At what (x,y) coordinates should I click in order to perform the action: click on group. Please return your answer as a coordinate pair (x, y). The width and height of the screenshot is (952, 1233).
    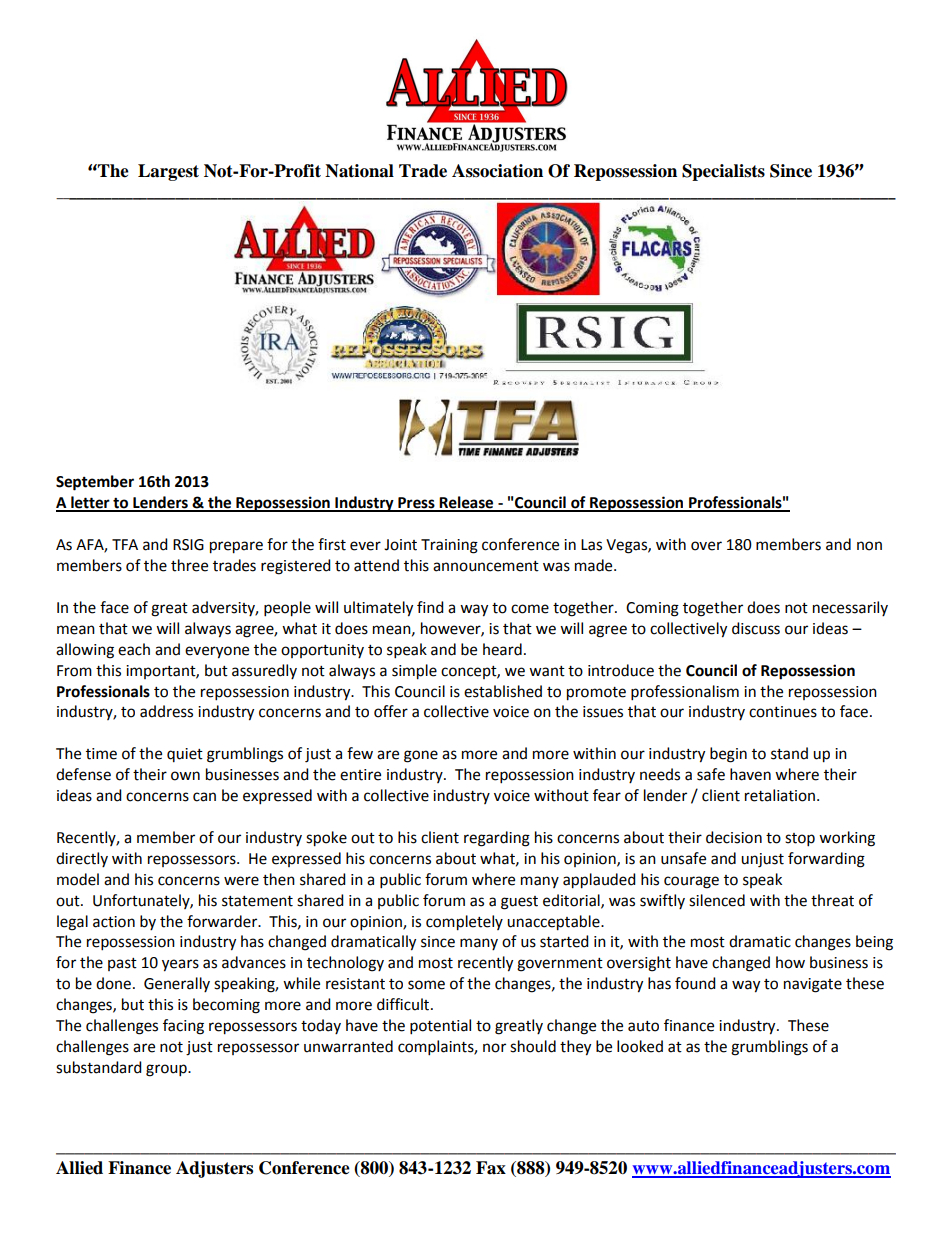
    Looking at the image, I should click on (167, 1070).
